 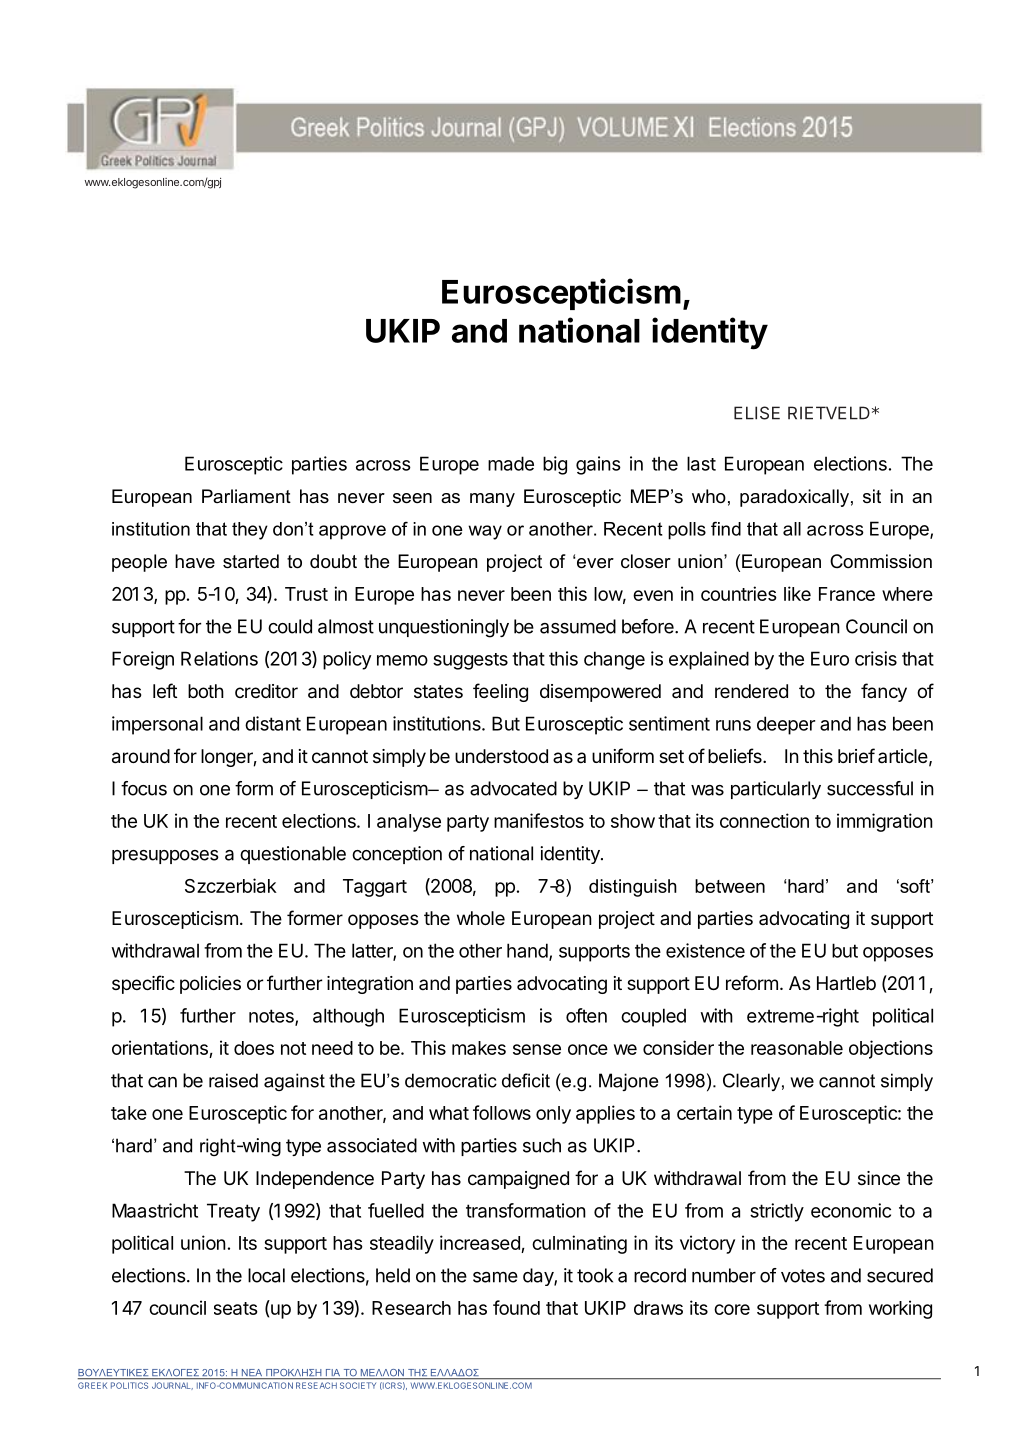 What do you see at coordinates (246, 496) in the screenshot?
I see `Parliament` at bounding box center [246, 496].
